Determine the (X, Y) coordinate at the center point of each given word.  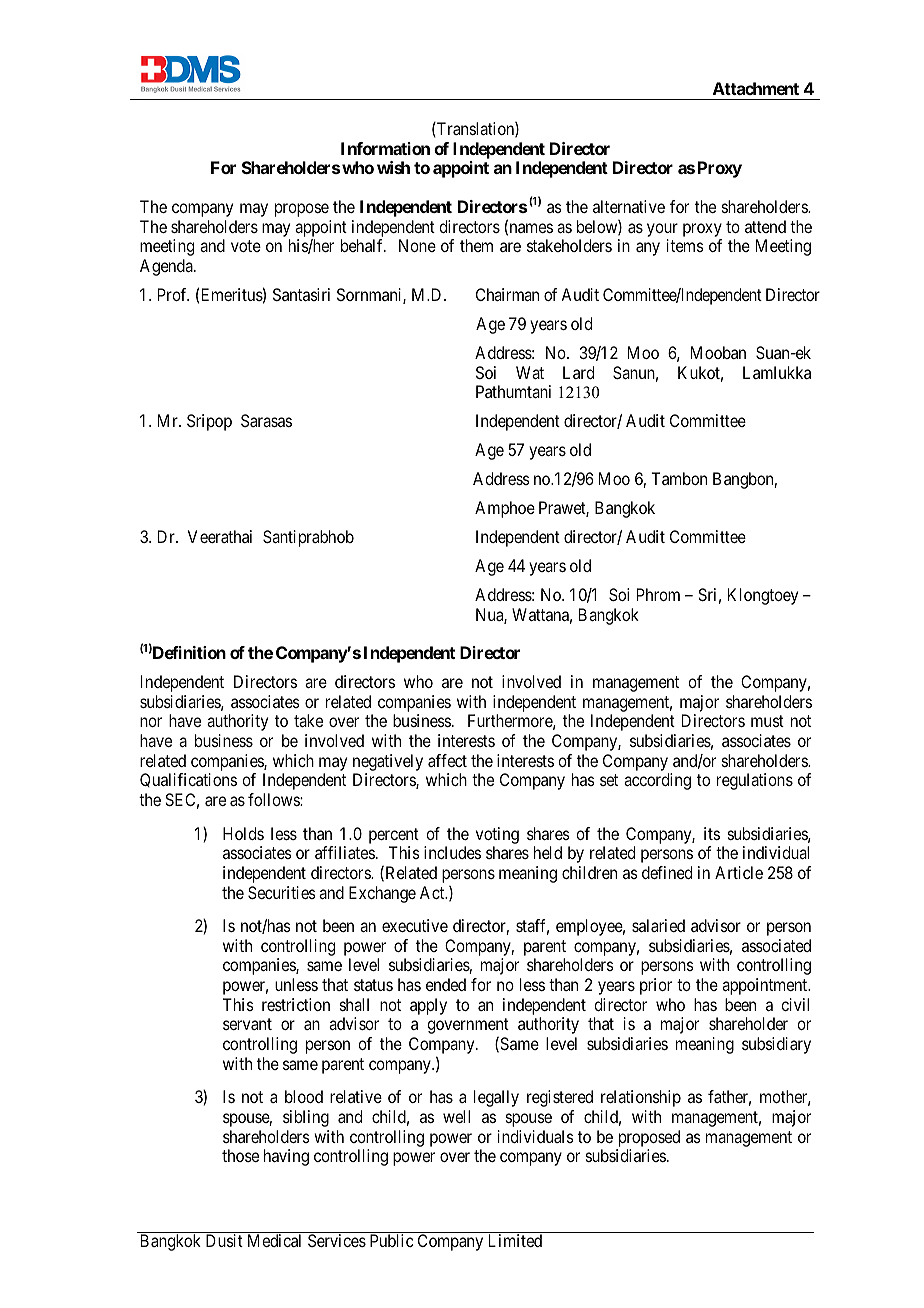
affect (447, 760)
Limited (515, 1240)
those (240, 1155)
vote (246, 246)
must (767, 721)
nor (151, 722)
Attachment (756, 88)
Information (385, 148)
